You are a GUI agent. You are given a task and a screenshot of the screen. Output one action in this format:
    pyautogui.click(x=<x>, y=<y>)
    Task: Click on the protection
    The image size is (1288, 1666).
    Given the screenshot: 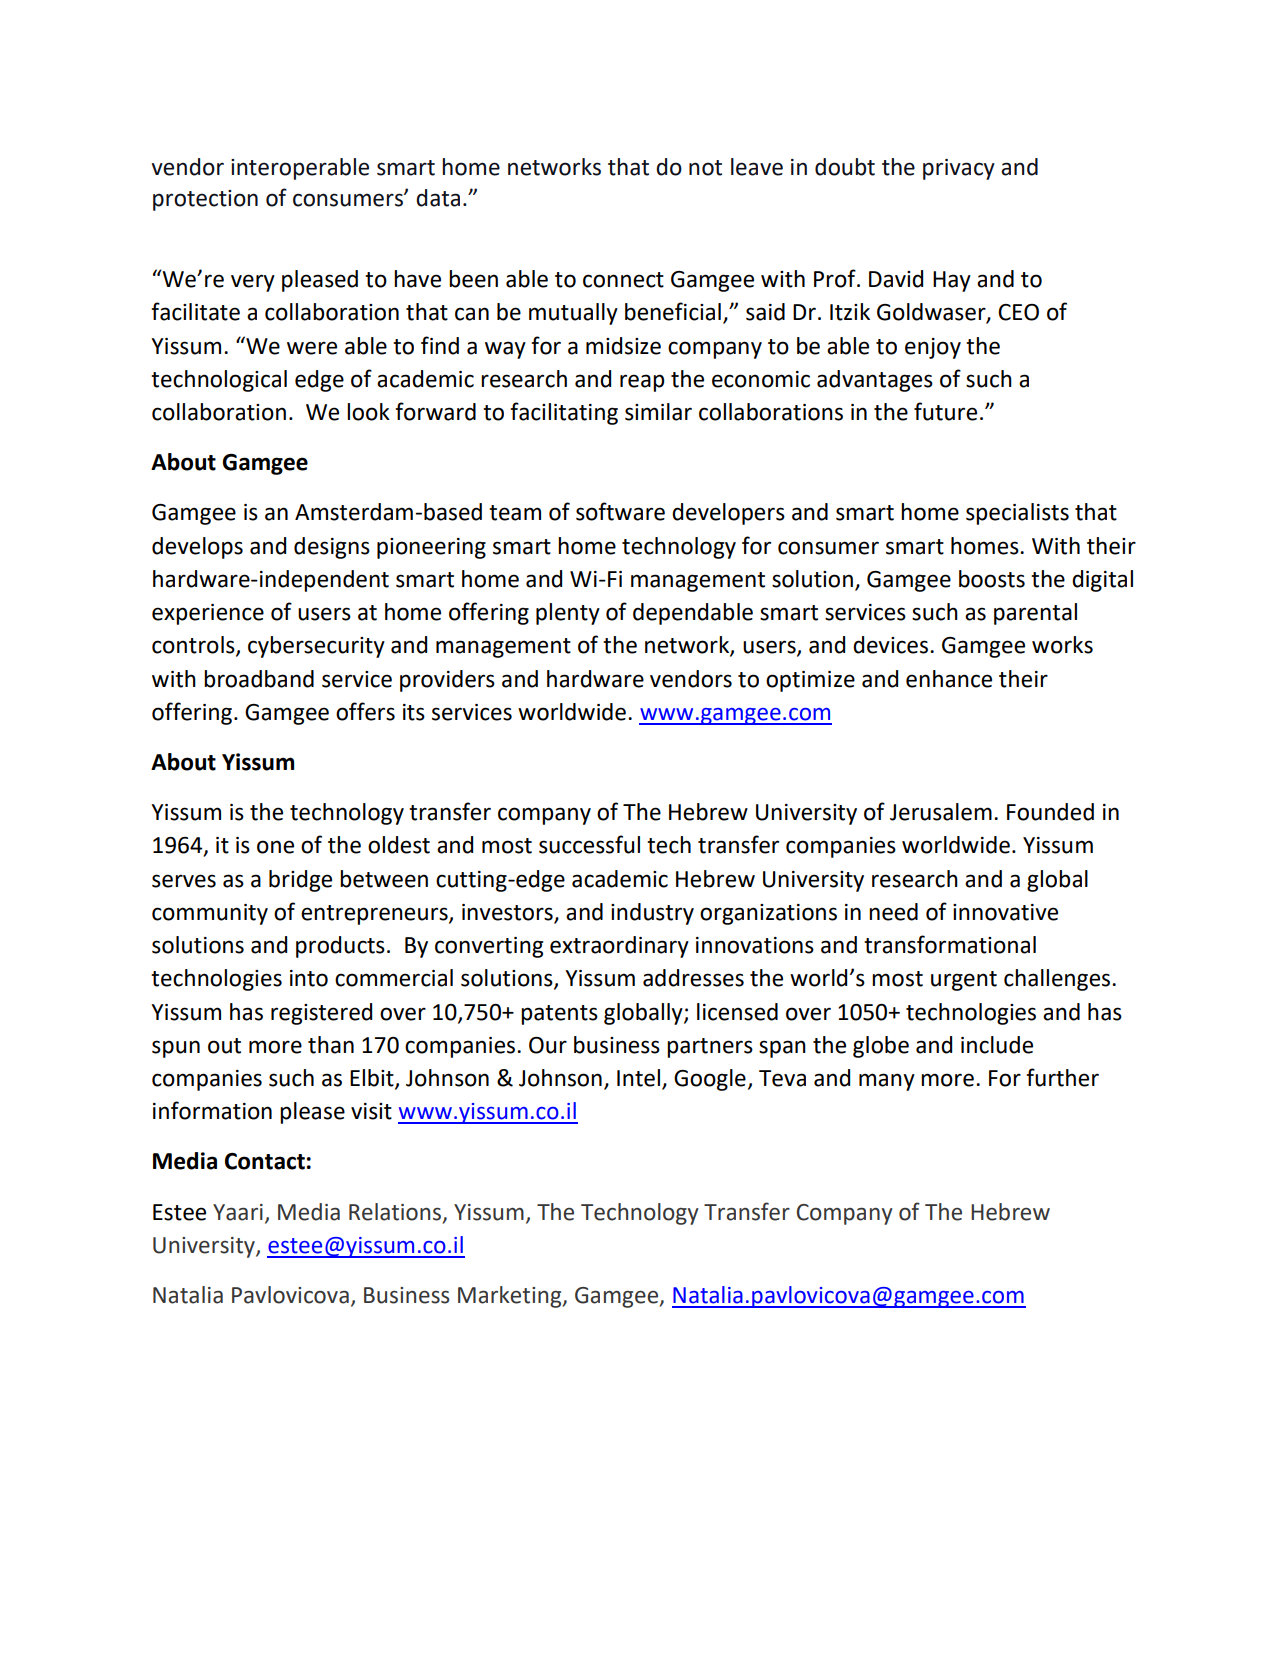 What is the action you would take?
    pyautogui.click(x=205, y=200)
